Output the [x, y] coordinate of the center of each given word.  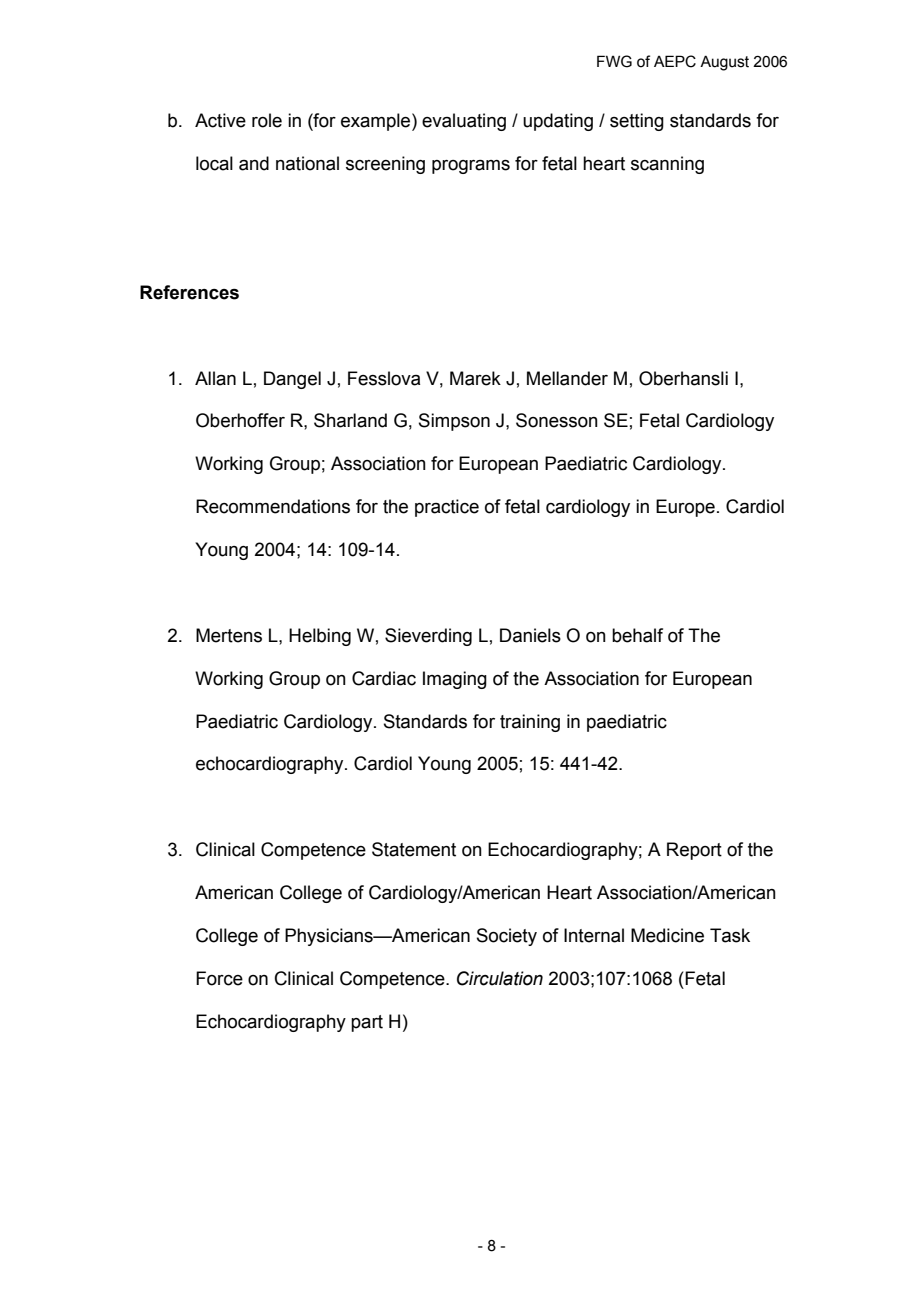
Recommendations [273, 506]
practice [447, 508]
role [267, 120]
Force [219, 978]
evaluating [464, 122]
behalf [637, 635]
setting [637, 122]
